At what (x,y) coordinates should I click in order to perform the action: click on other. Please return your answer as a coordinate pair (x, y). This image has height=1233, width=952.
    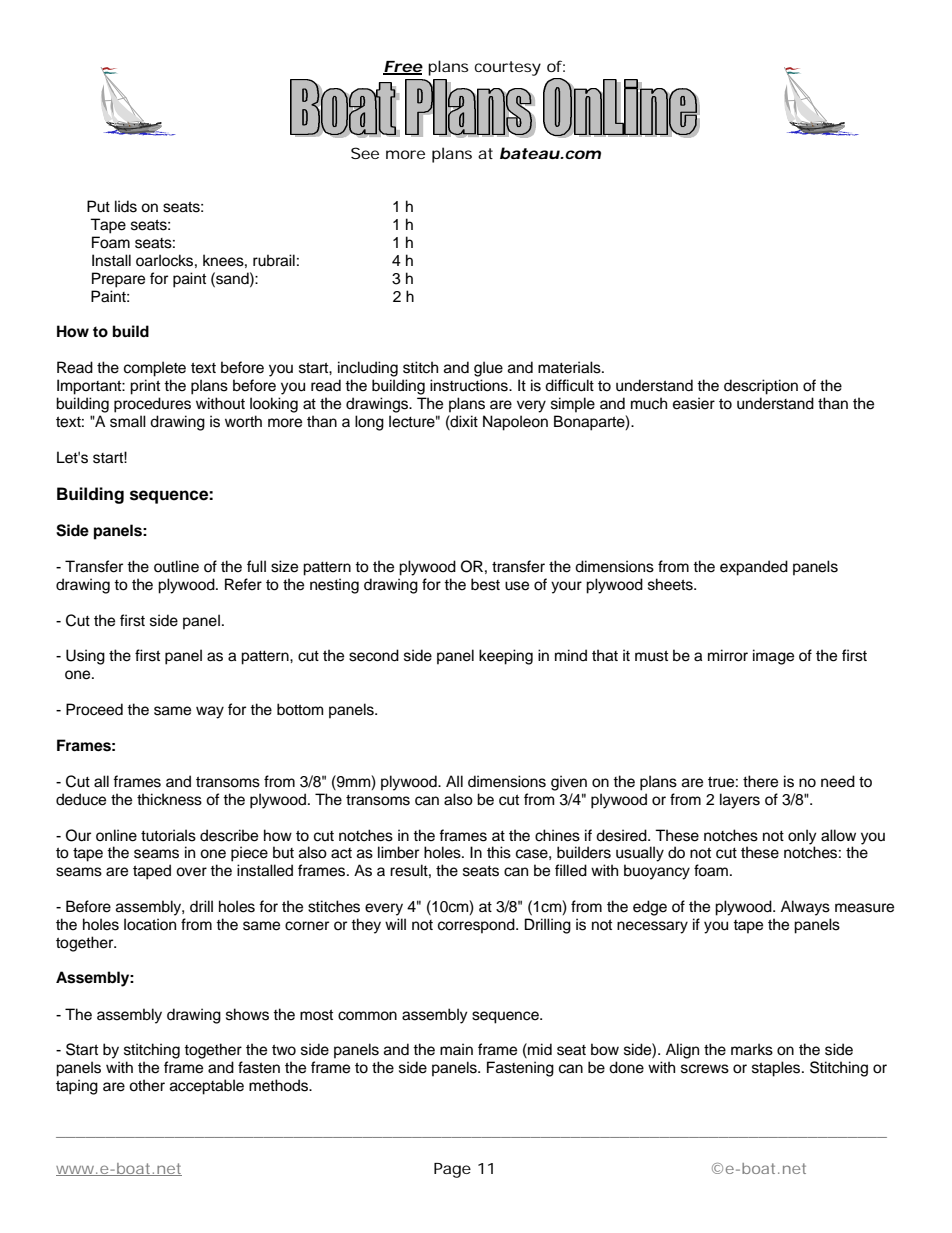
    Looking at the image, I should click on (147, 1085).
